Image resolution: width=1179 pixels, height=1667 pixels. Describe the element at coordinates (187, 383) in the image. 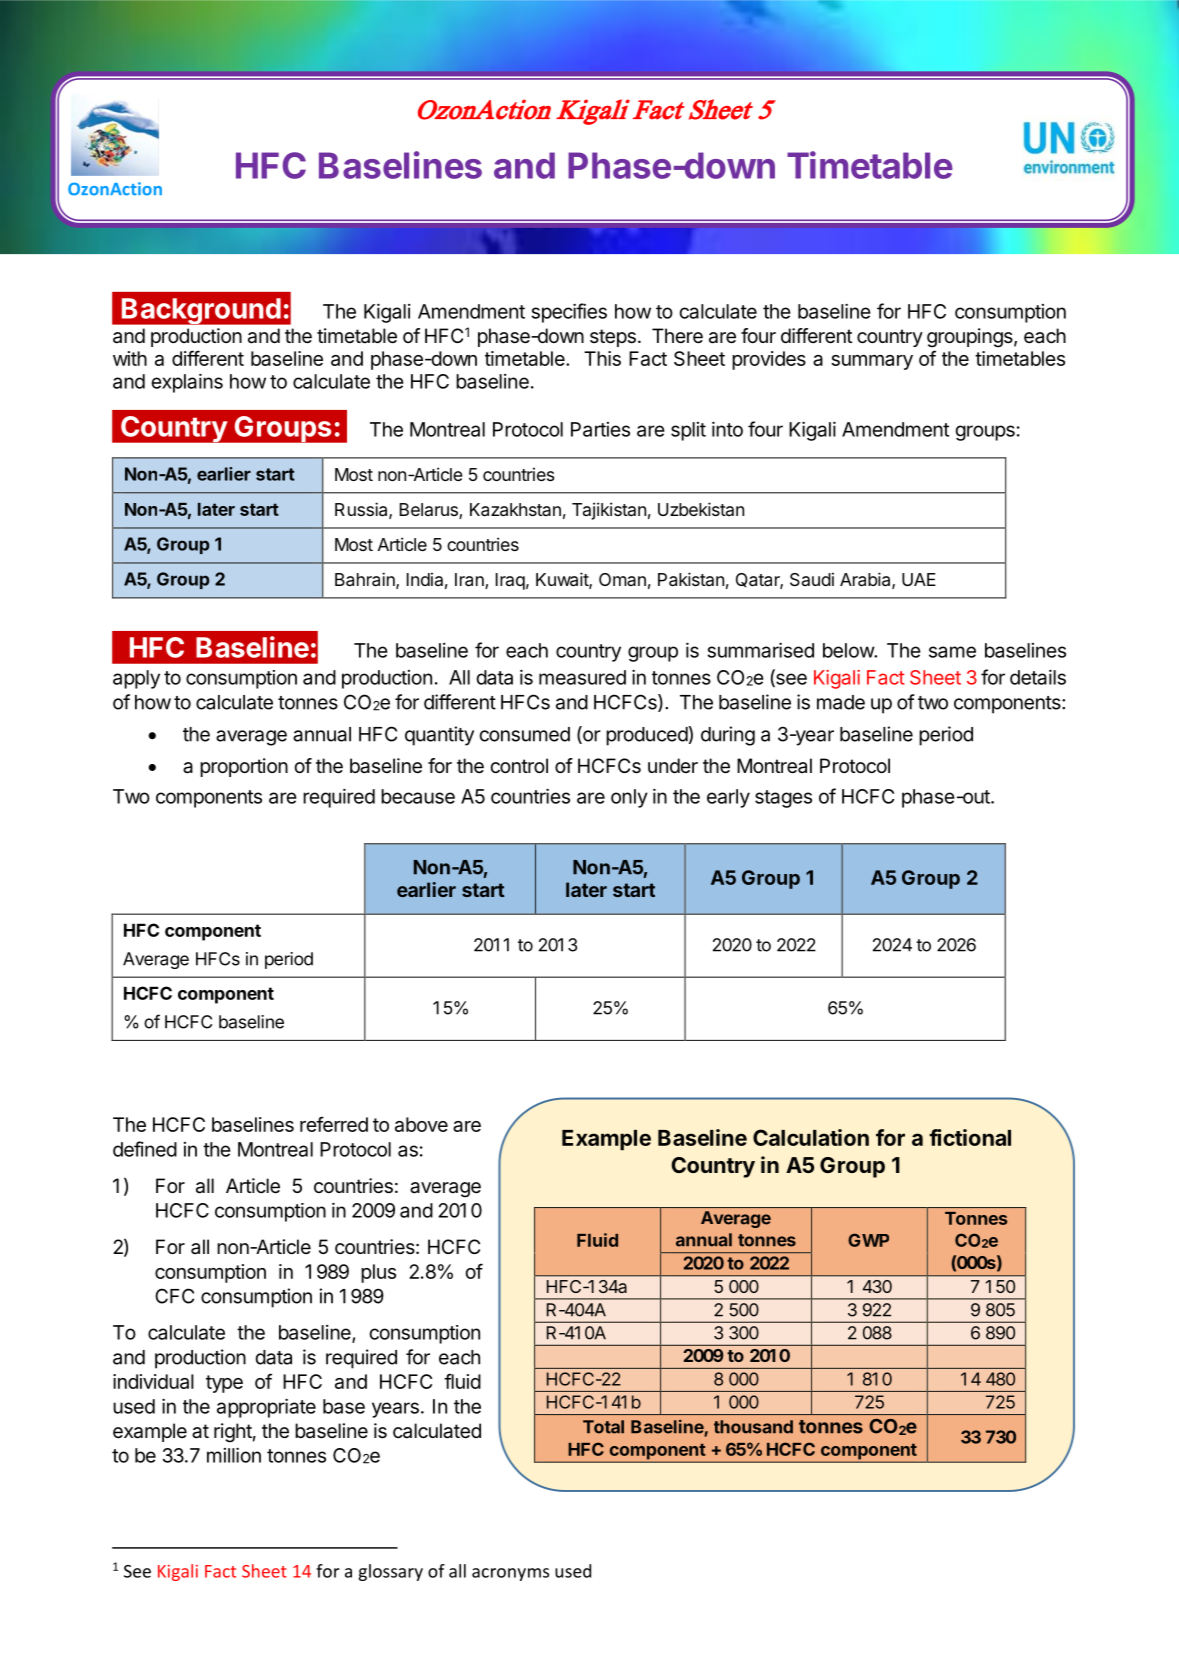

I see `explains` at that location.
